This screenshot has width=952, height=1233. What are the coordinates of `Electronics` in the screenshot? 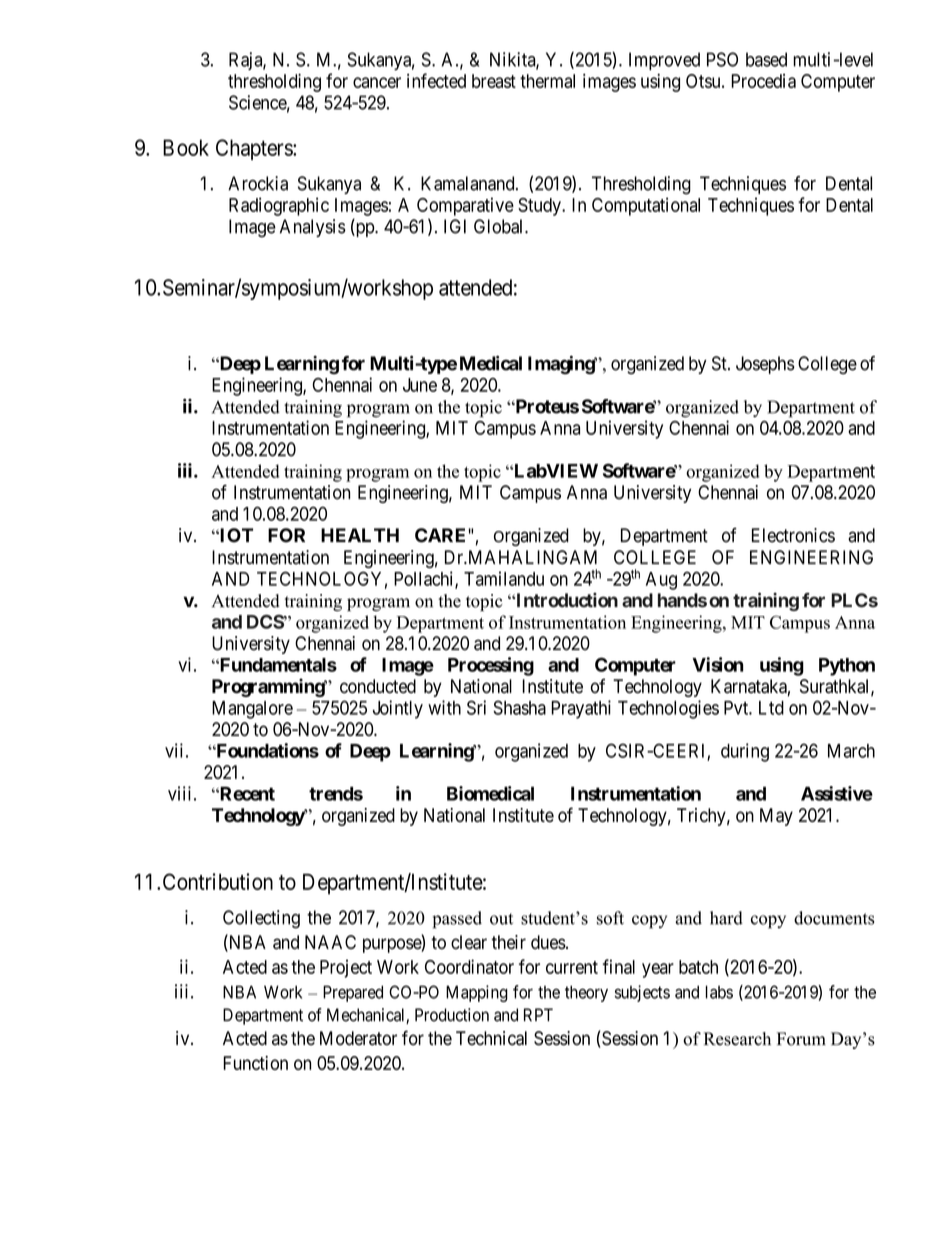 It's located at (793, 535).
